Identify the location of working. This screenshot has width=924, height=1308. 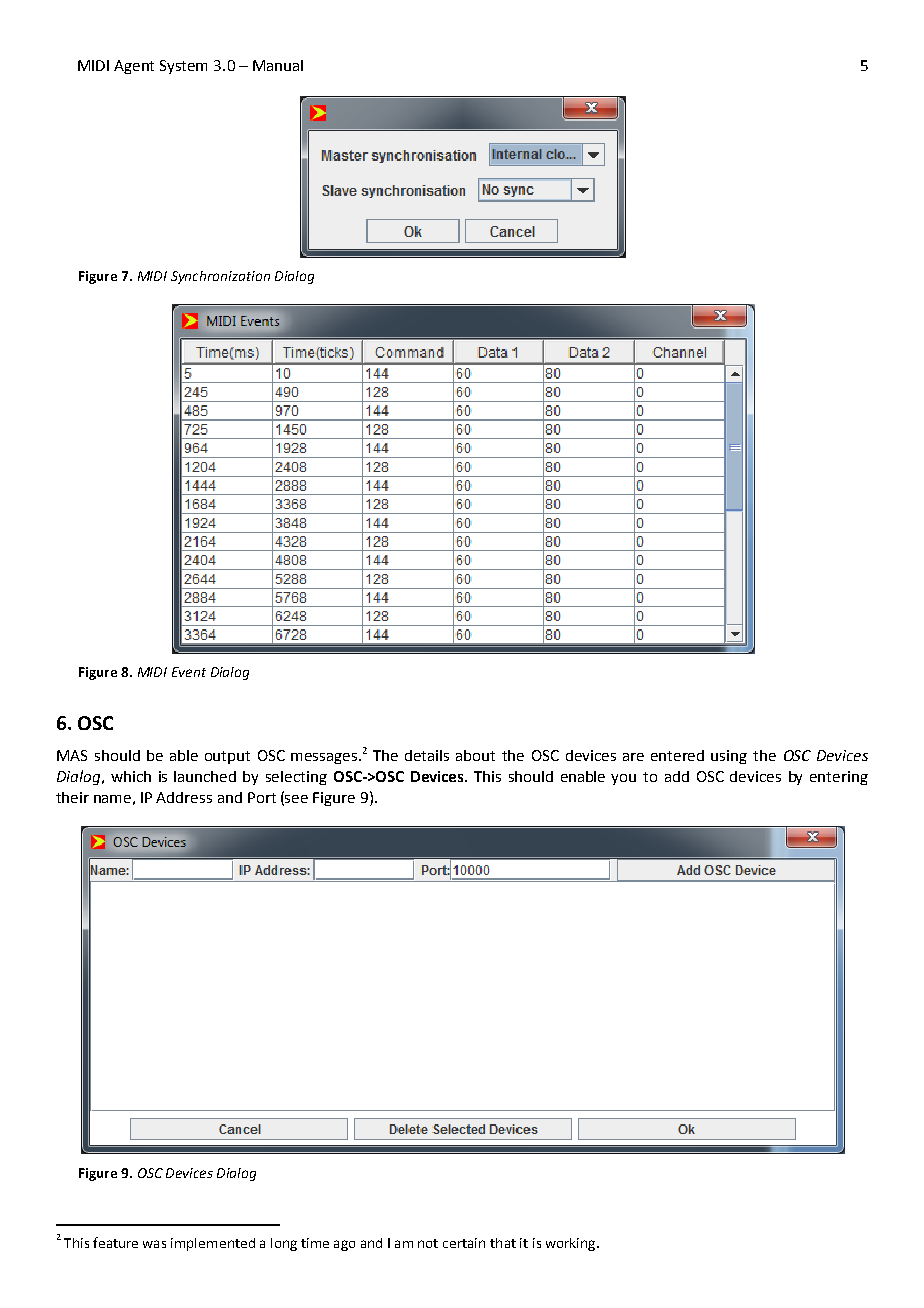
(572, 1244).
